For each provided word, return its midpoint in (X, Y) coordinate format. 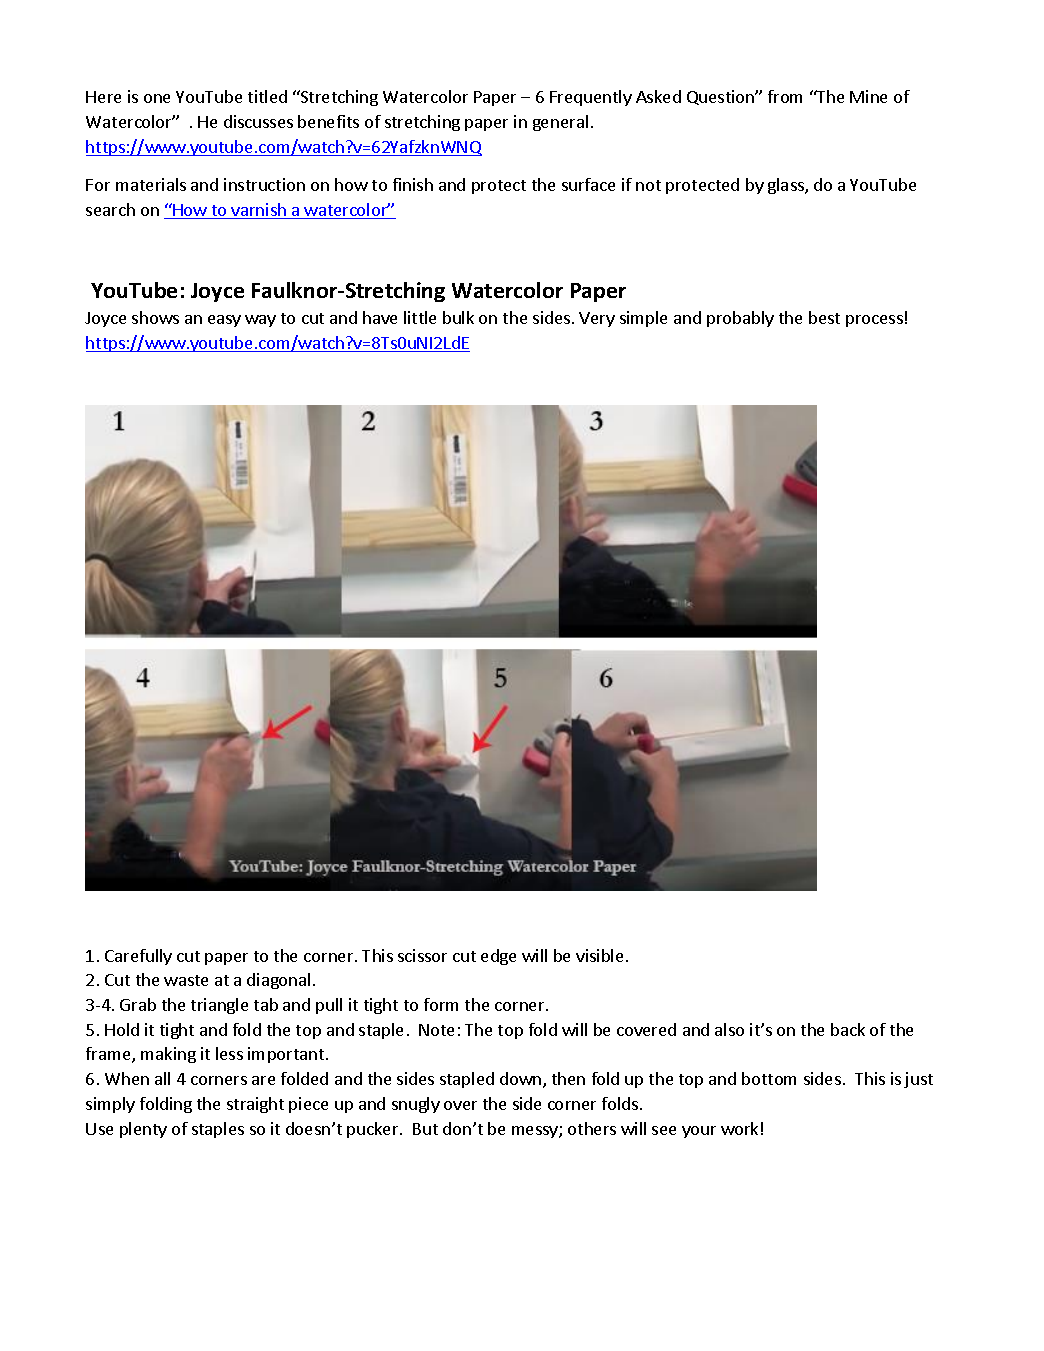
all (162, 1078)
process (874, 321)
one (157, 98)
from (785, 96)
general (560, 123)
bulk (458, 317)
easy (224, 321)
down (522, 1080)
